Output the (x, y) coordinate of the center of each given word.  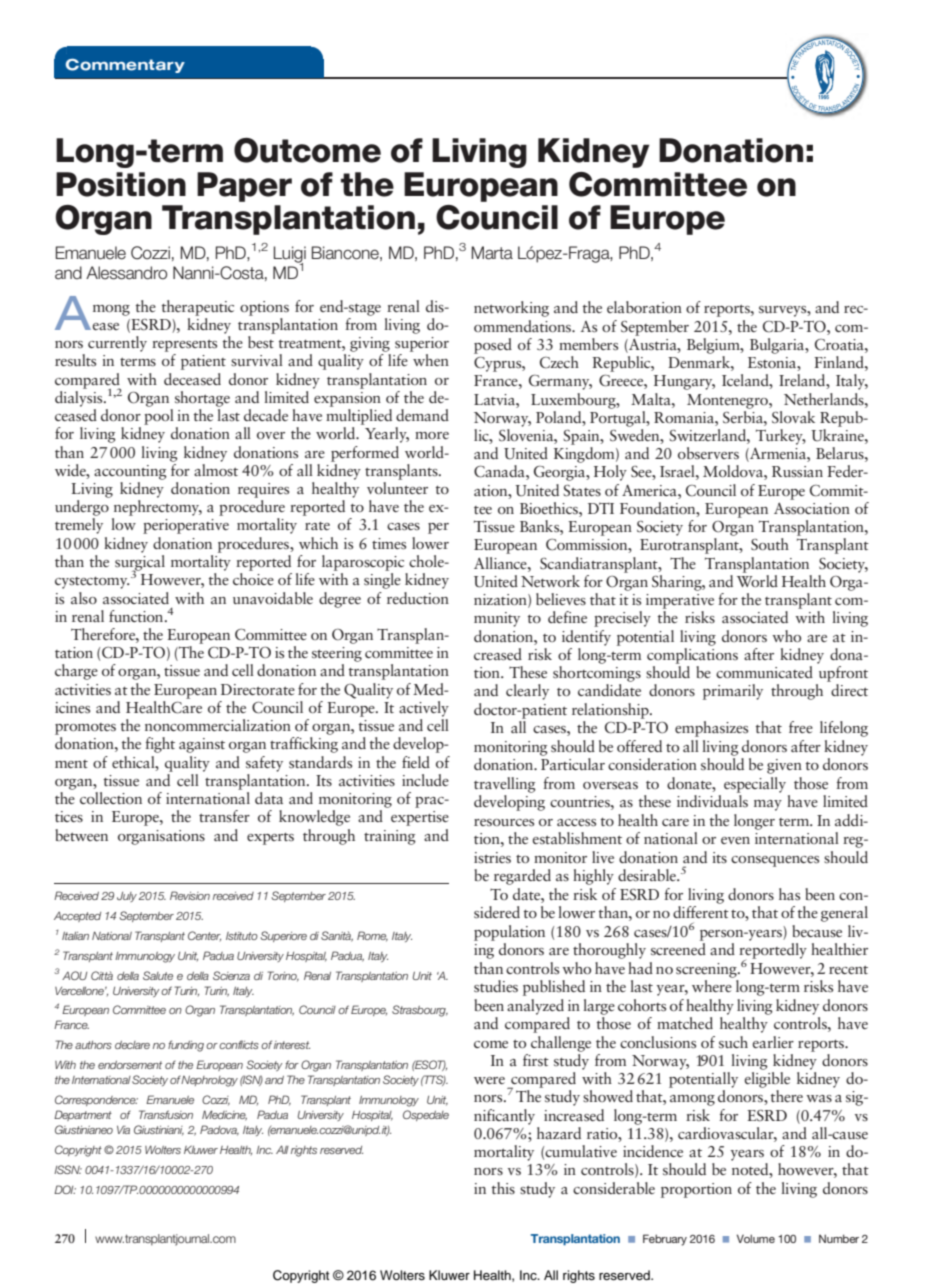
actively (424, 709)
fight (160, 745)
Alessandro (126, 273)
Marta (492, 253)
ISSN (68, 1169)
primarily (733, 692)
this (503, 1188)
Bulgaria (778, 346)
